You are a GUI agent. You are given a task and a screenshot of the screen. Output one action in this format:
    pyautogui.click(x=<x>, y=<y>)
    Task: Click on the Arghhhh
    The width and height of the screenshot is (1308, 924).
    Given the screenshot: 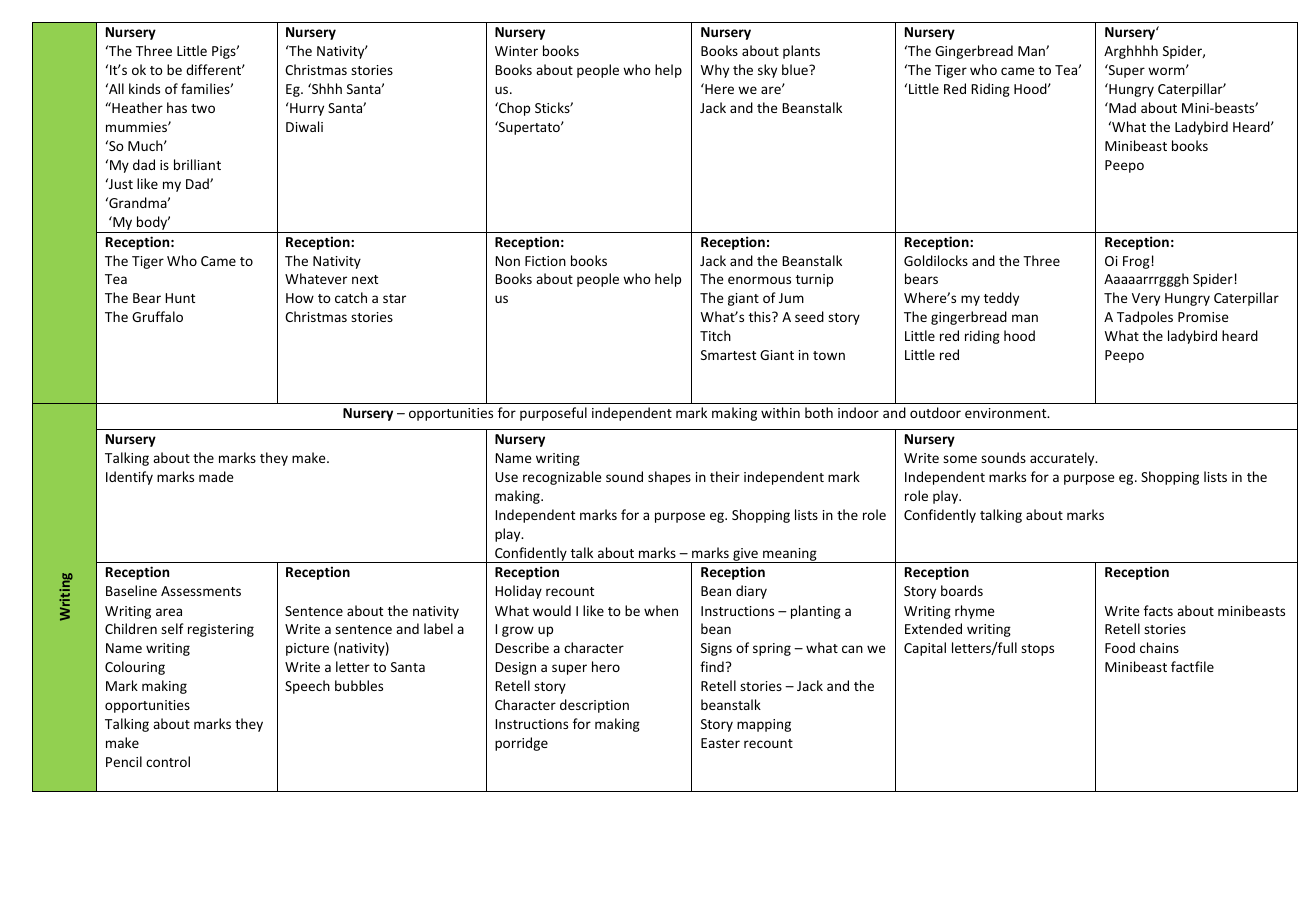 What is the action you would take?
    pyautogui.click(x=1131, y=52)
